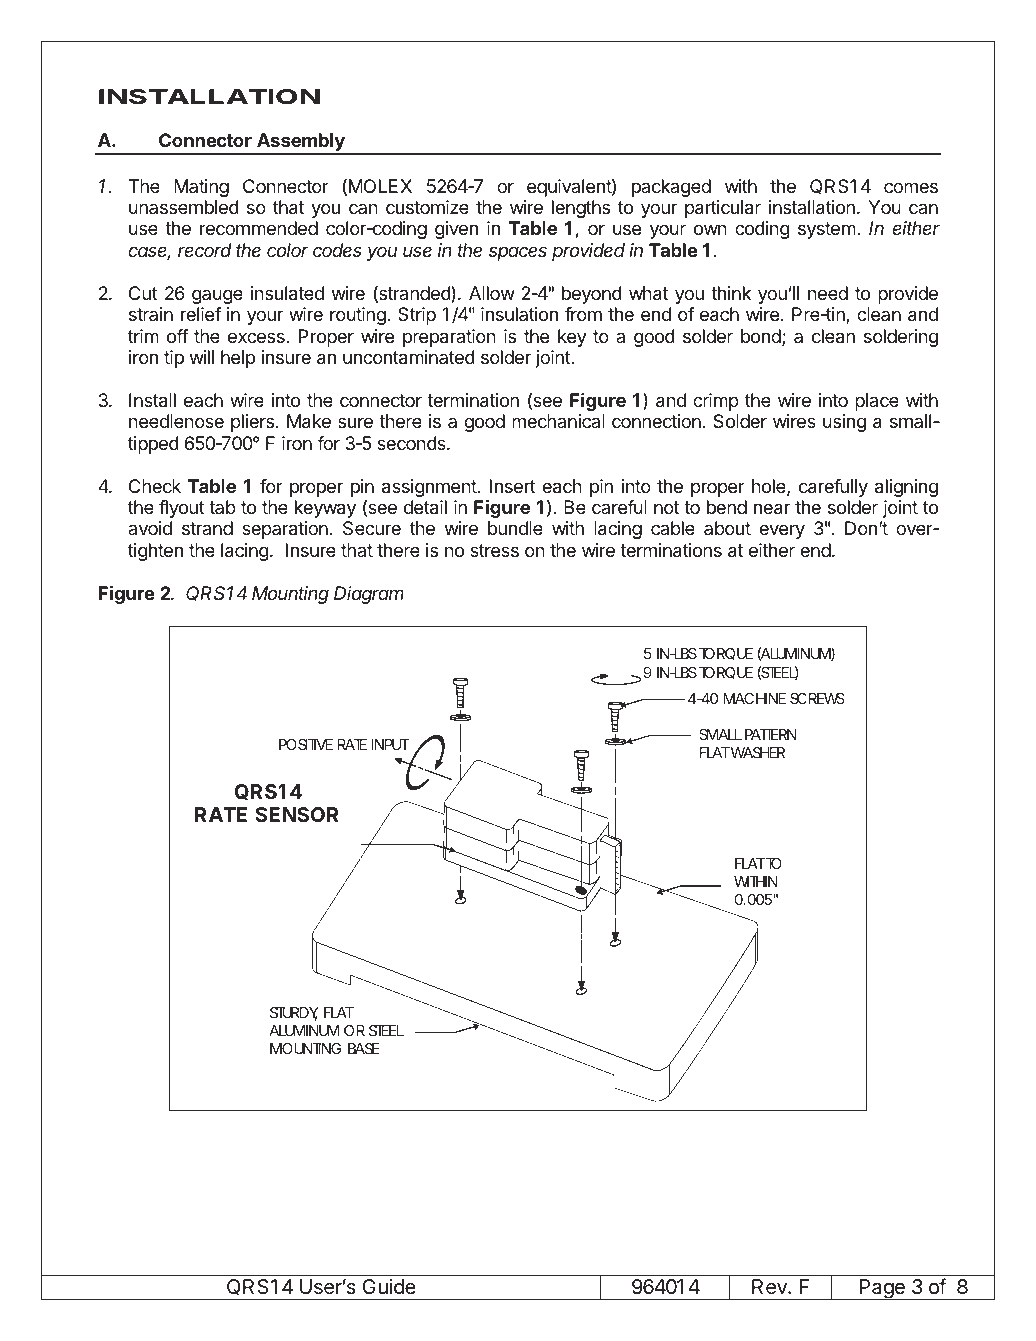  What do you see at coordinates (363, 1048) in the screenshot?
I see `BASE` at bounding box center [363, 1048].
